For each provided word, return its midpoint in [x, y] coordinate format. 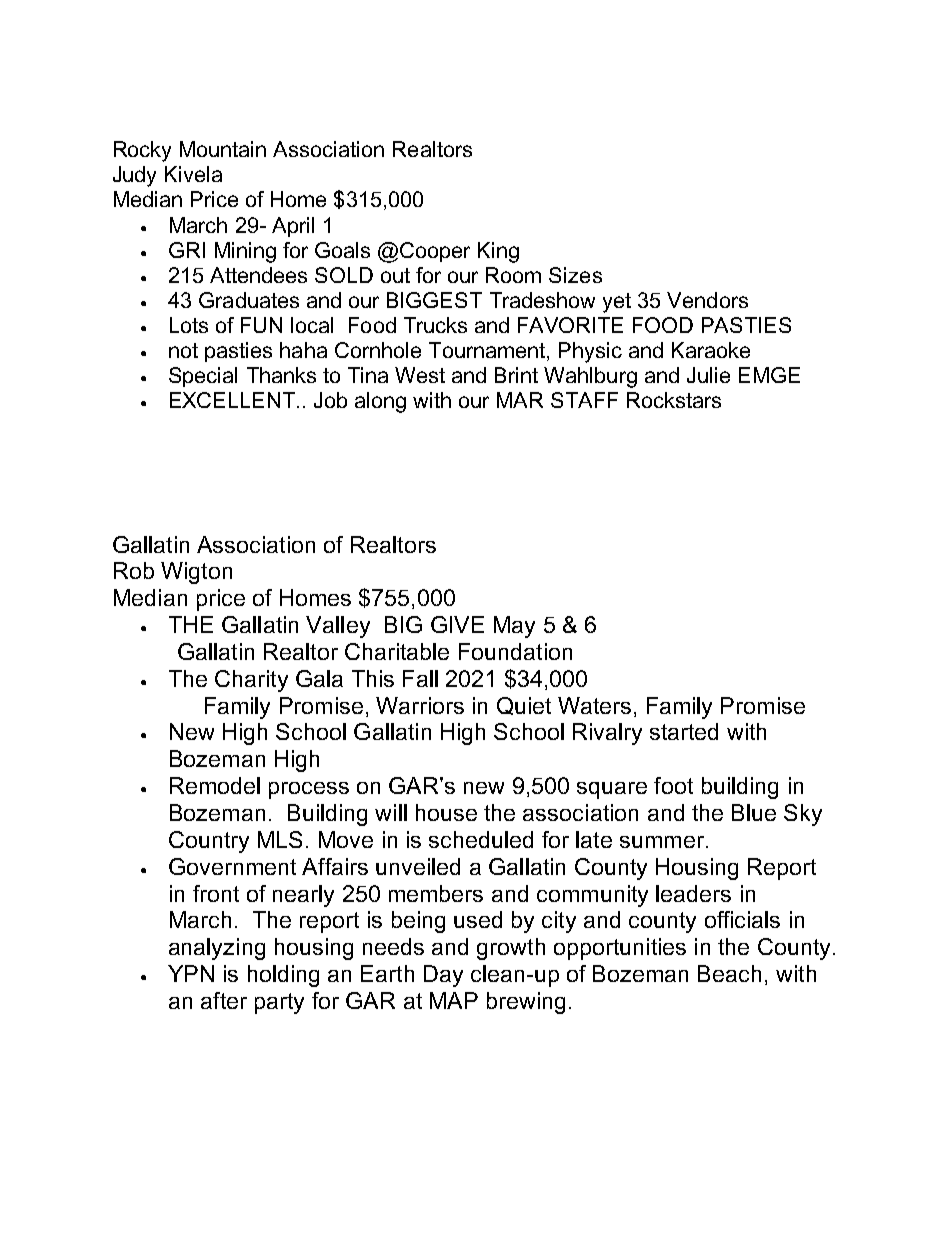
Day [443, 976]
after [224, 1000]
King [498, 252]
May [514, 627]
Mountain [223, 149]
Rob [134, 570]
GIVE [457, 624]
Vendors [707, 300]
